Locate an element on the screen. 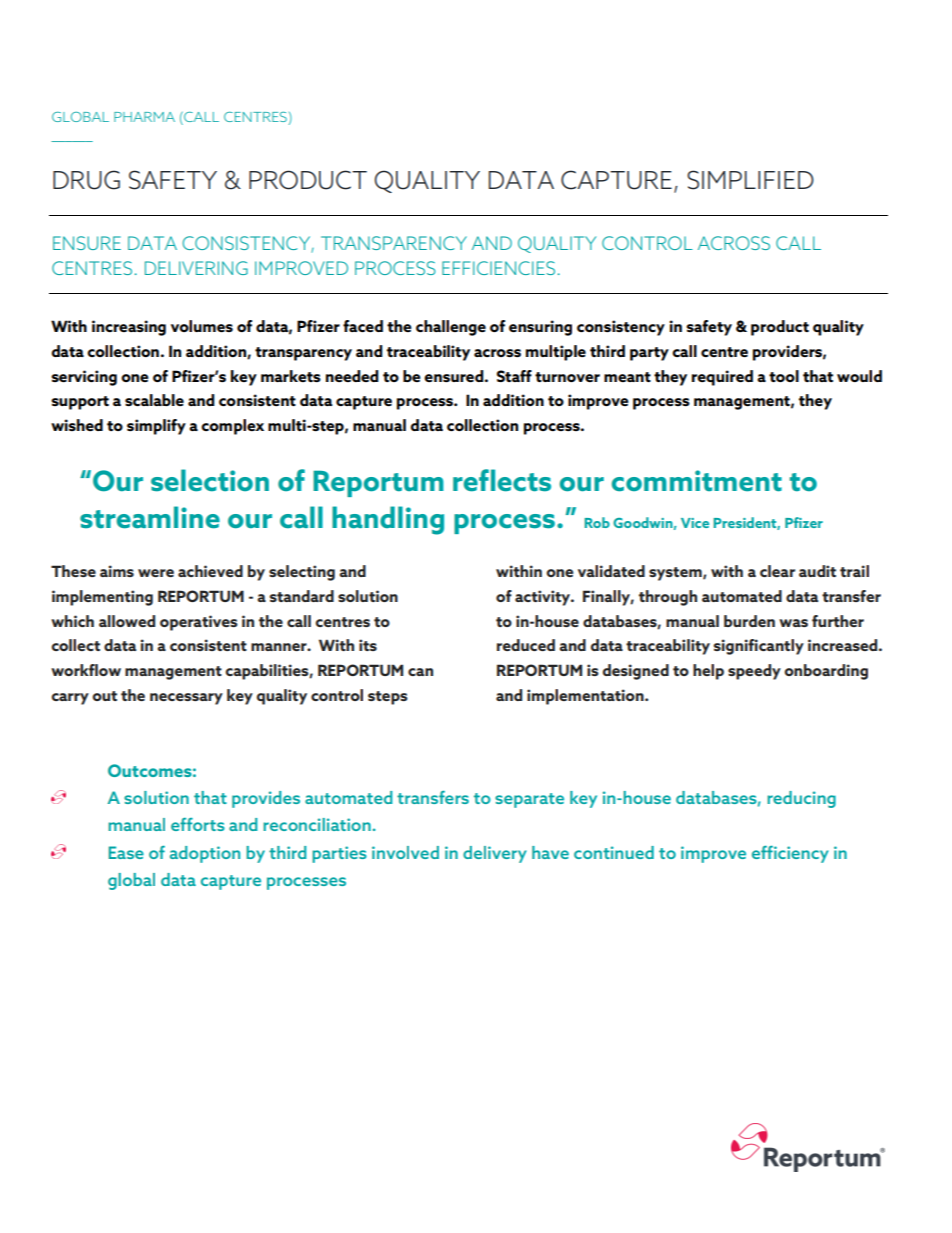 This screenshot has height=1233, width=952. simplify is located at coordinates (156, 427).
